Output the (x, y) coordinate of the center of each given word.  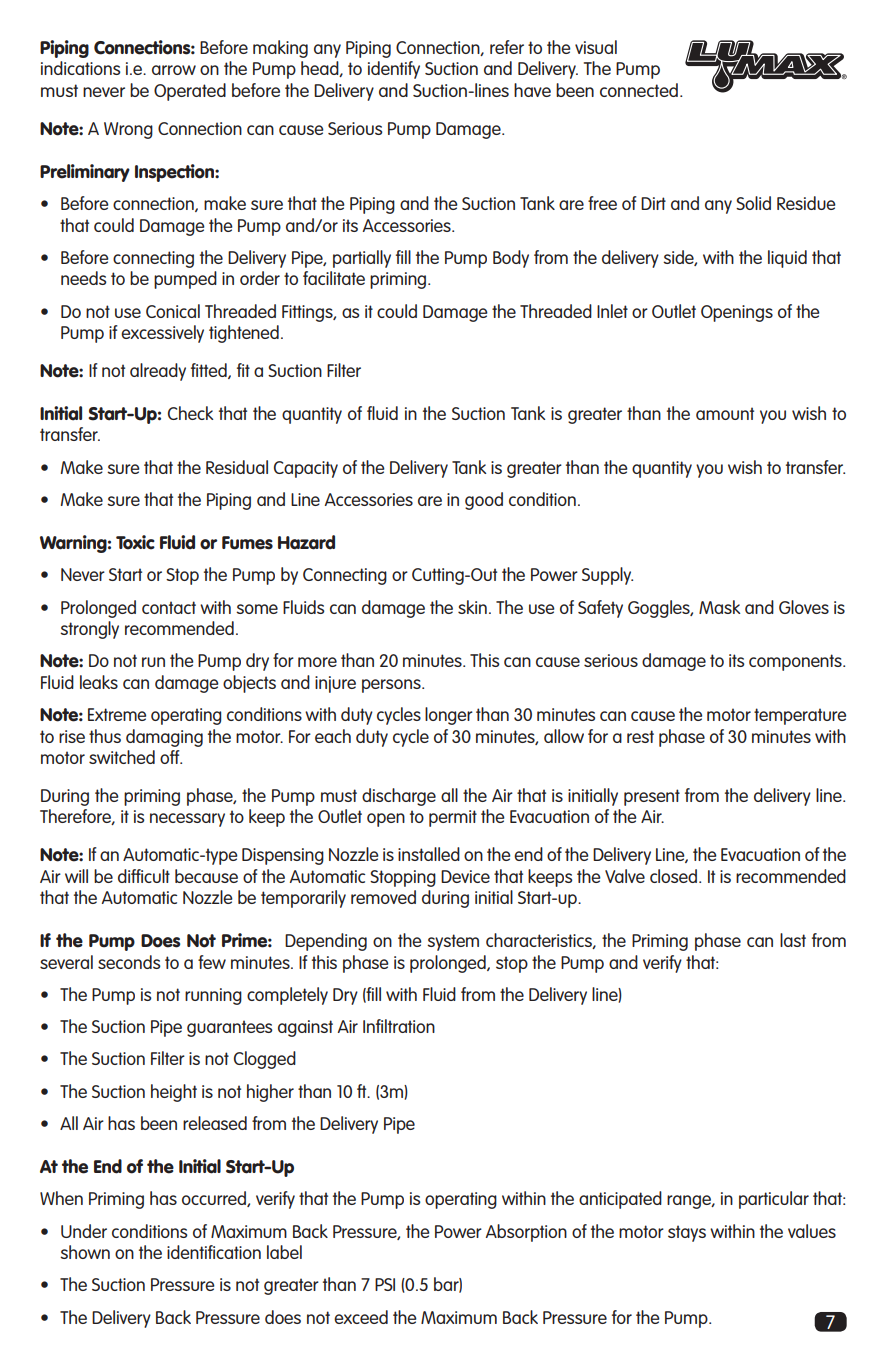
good (484, 501)
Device (465, 876)
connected (639, 90)
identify (394, 70)
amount (725, 413)
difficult (144, 876)
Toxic (135, 542)
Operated (190, 92)
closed (675, 876)
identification (214, 1252)
